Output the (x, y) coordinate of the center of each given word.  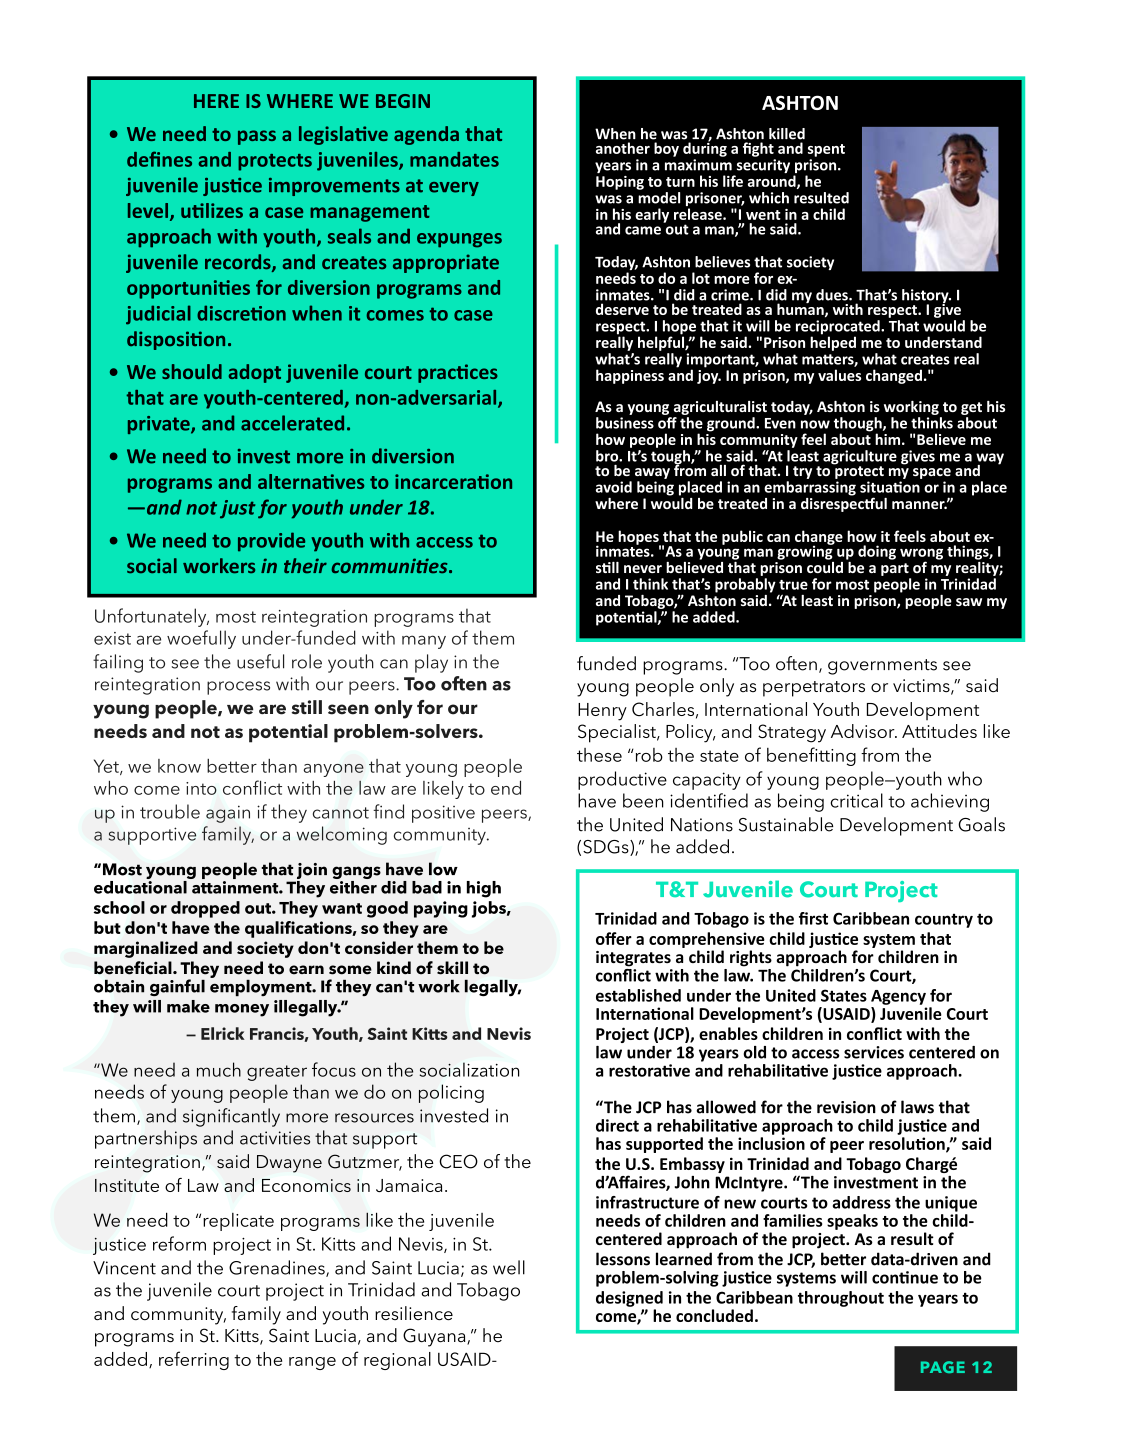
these (599, 755)
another (623, 148)
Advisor (864, 731)
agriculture (860, 458)
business (625, 423)
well (509, 1267)
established (638, 995)
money (242, 1010)
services (874, 1052)
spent (826, 150)
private (160, 425)
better (232, 766)
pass (257, 137)
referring (194, 1360)
